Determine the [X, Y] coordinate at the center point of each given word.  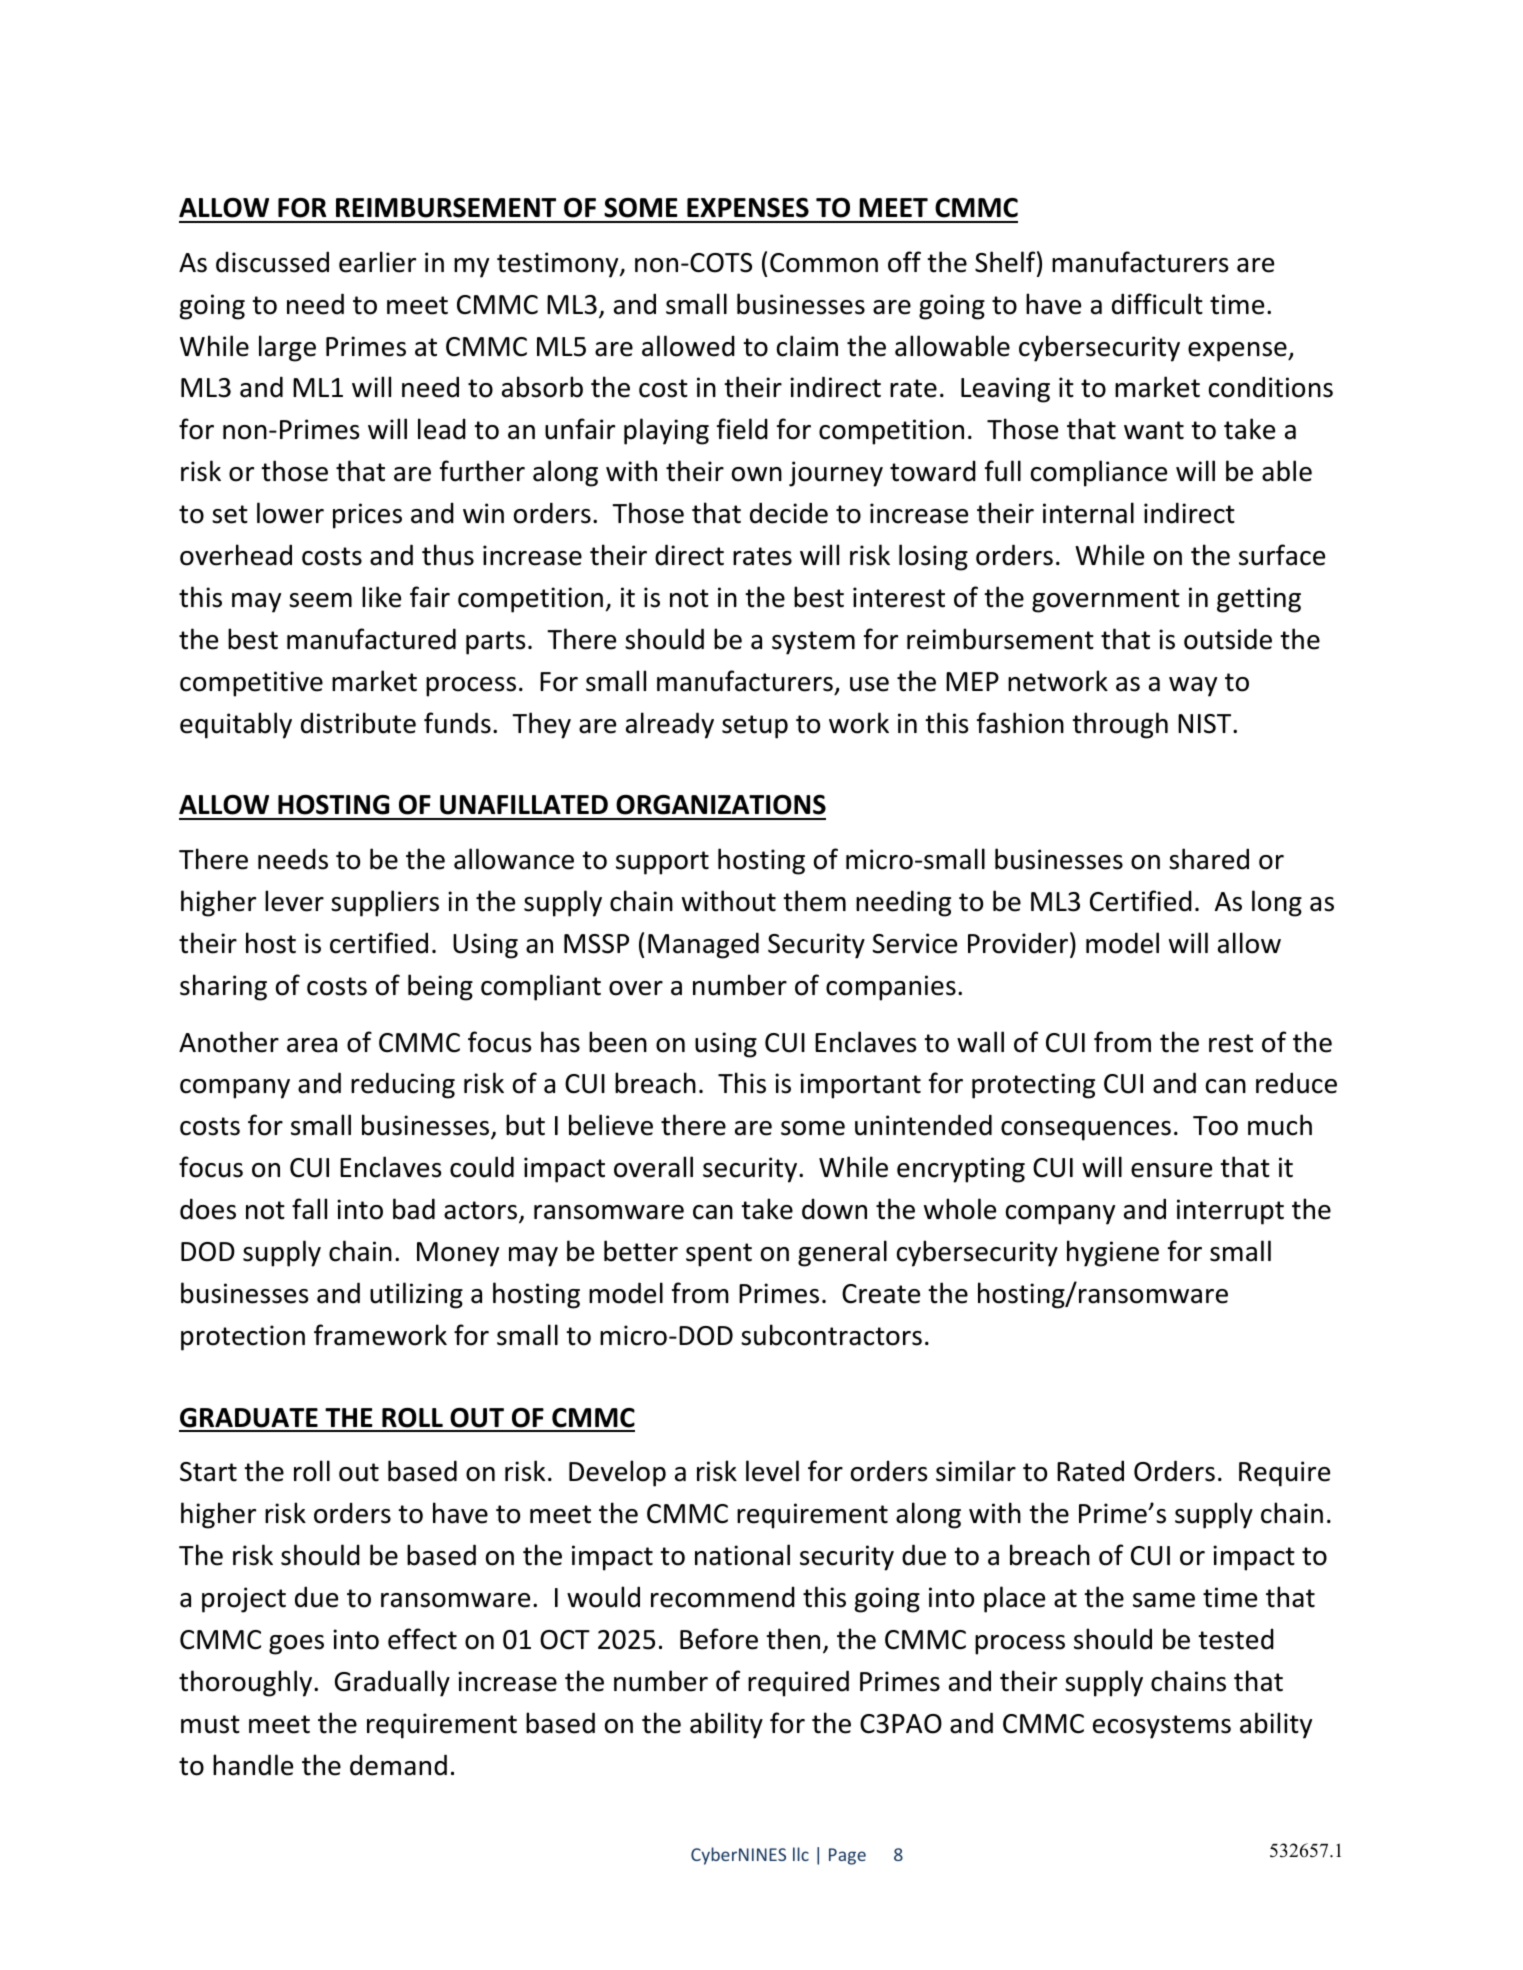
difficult [1157, 304]
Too [1215, 1126]
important [860, 1086]
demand [398, 1765]
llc [801, 1854]
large [287, 348]
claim [807, 346]
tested [1236, 1639]
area [312, 1045]
